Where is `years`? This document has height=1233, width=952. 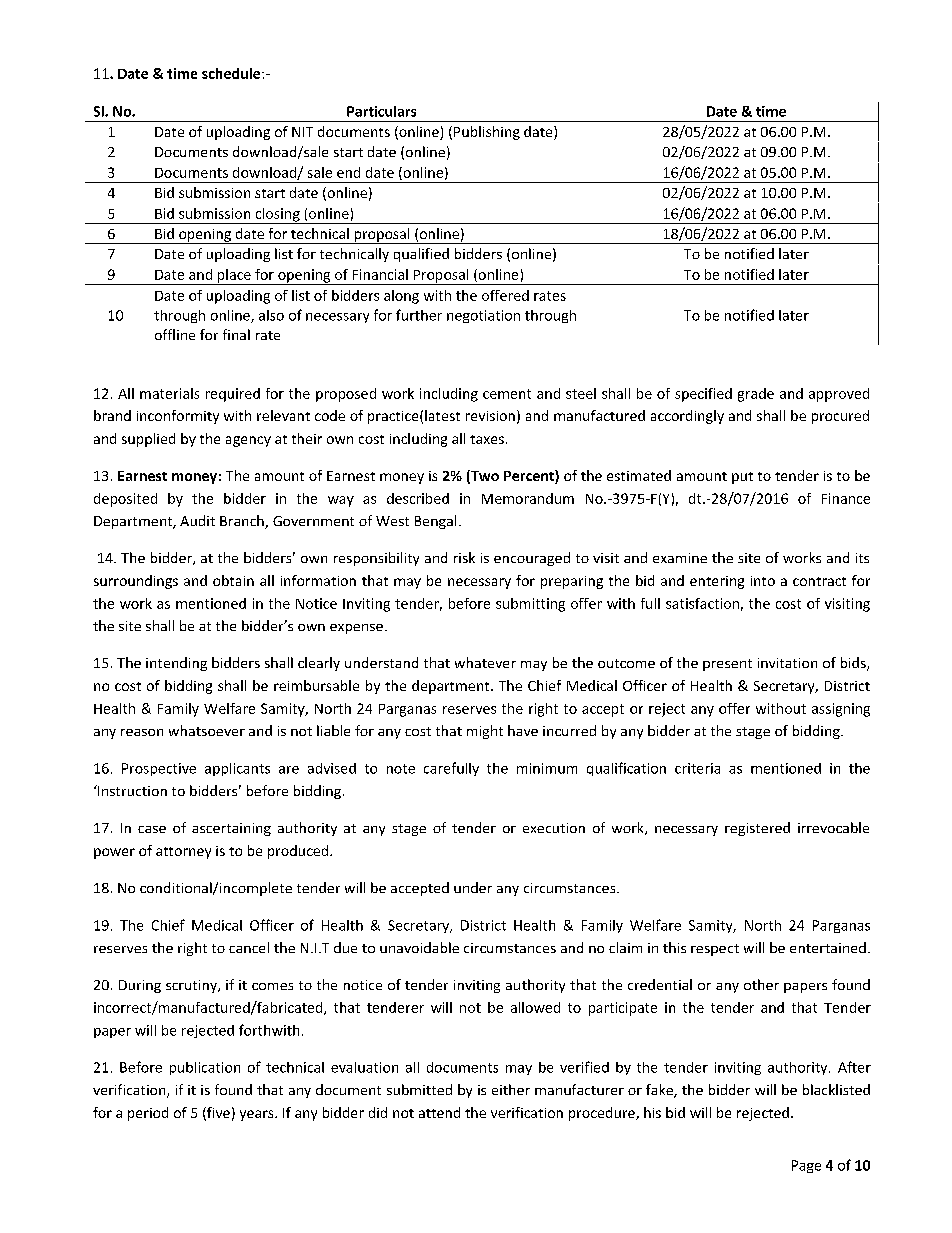 years is located at coordinates (258, 1115).
